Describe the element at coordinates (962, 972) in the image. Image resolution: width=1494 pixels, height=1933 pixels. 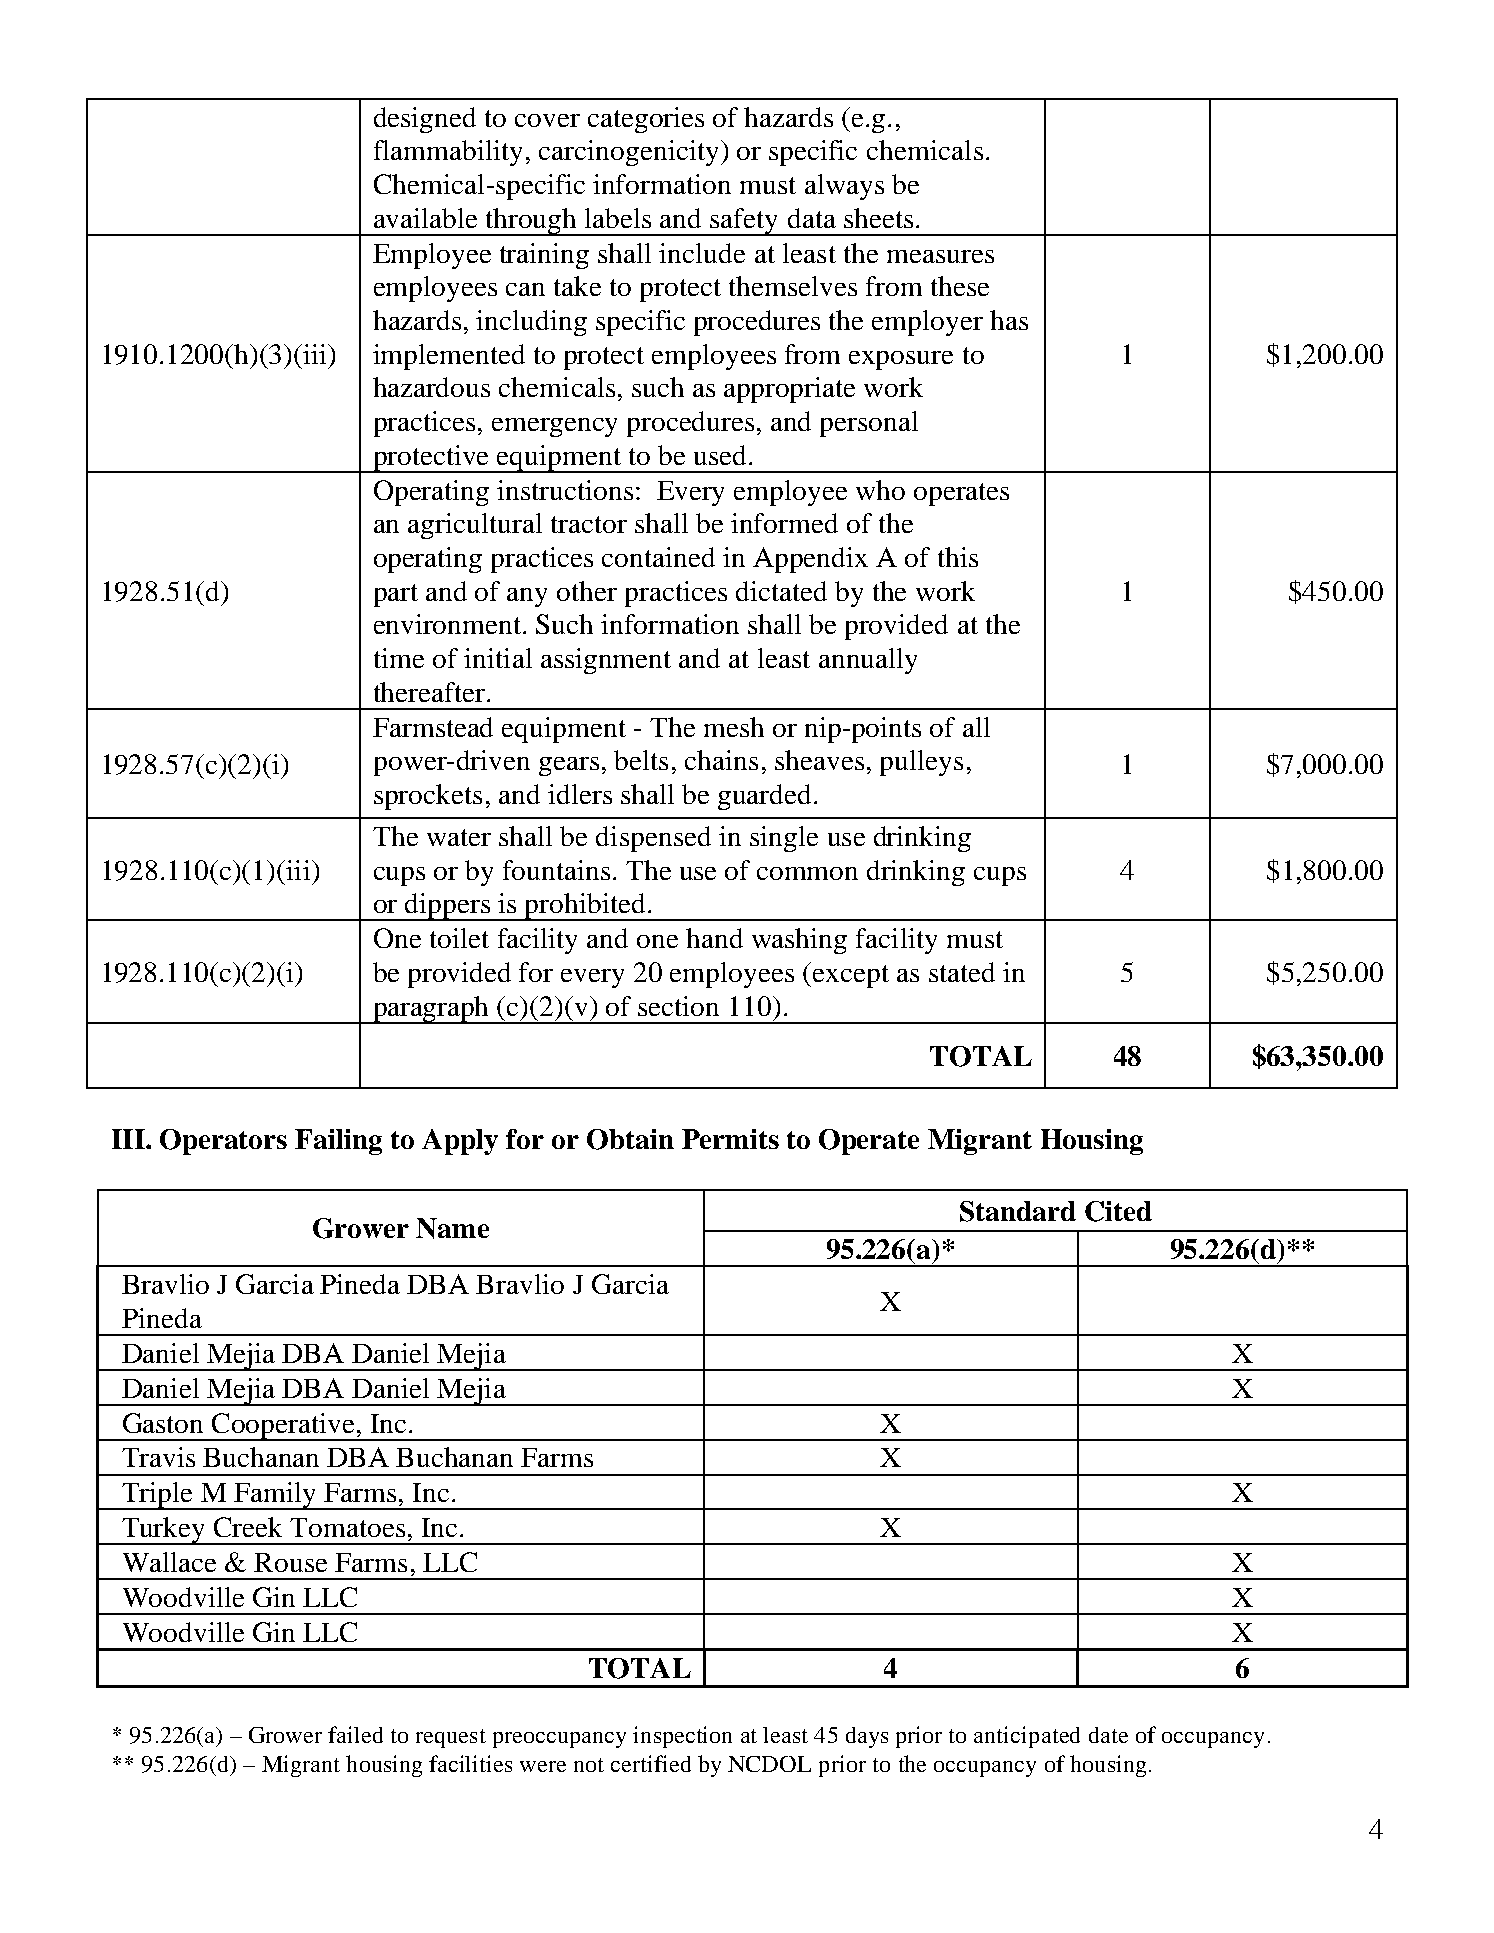
I see `stated` at that location.
